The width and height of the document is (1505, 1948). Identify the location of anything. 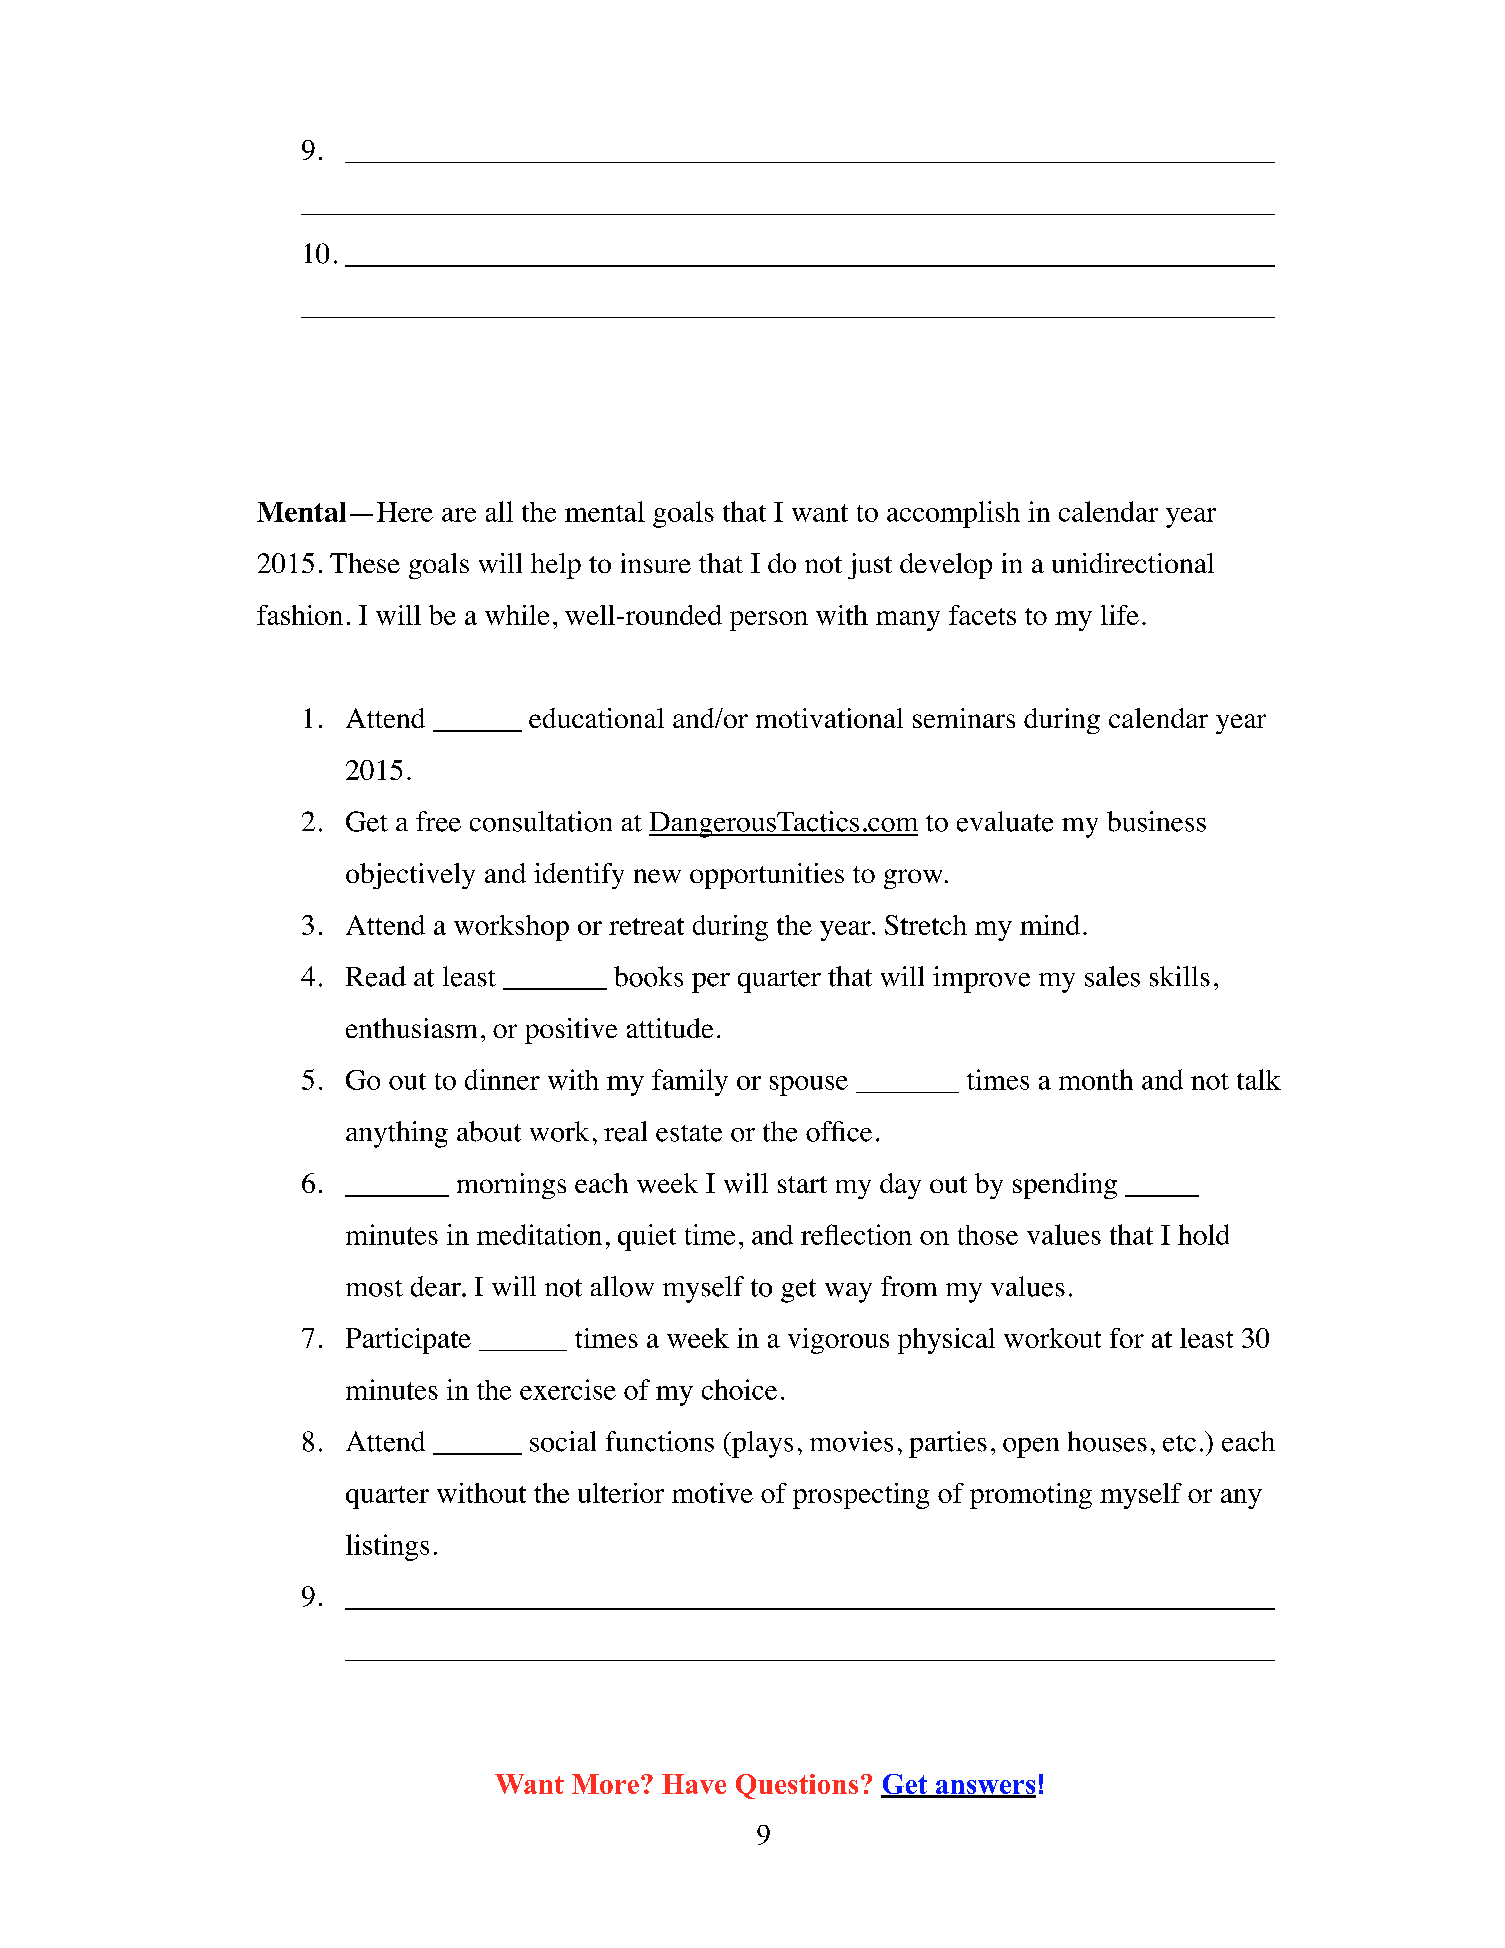
(397, 1134).
